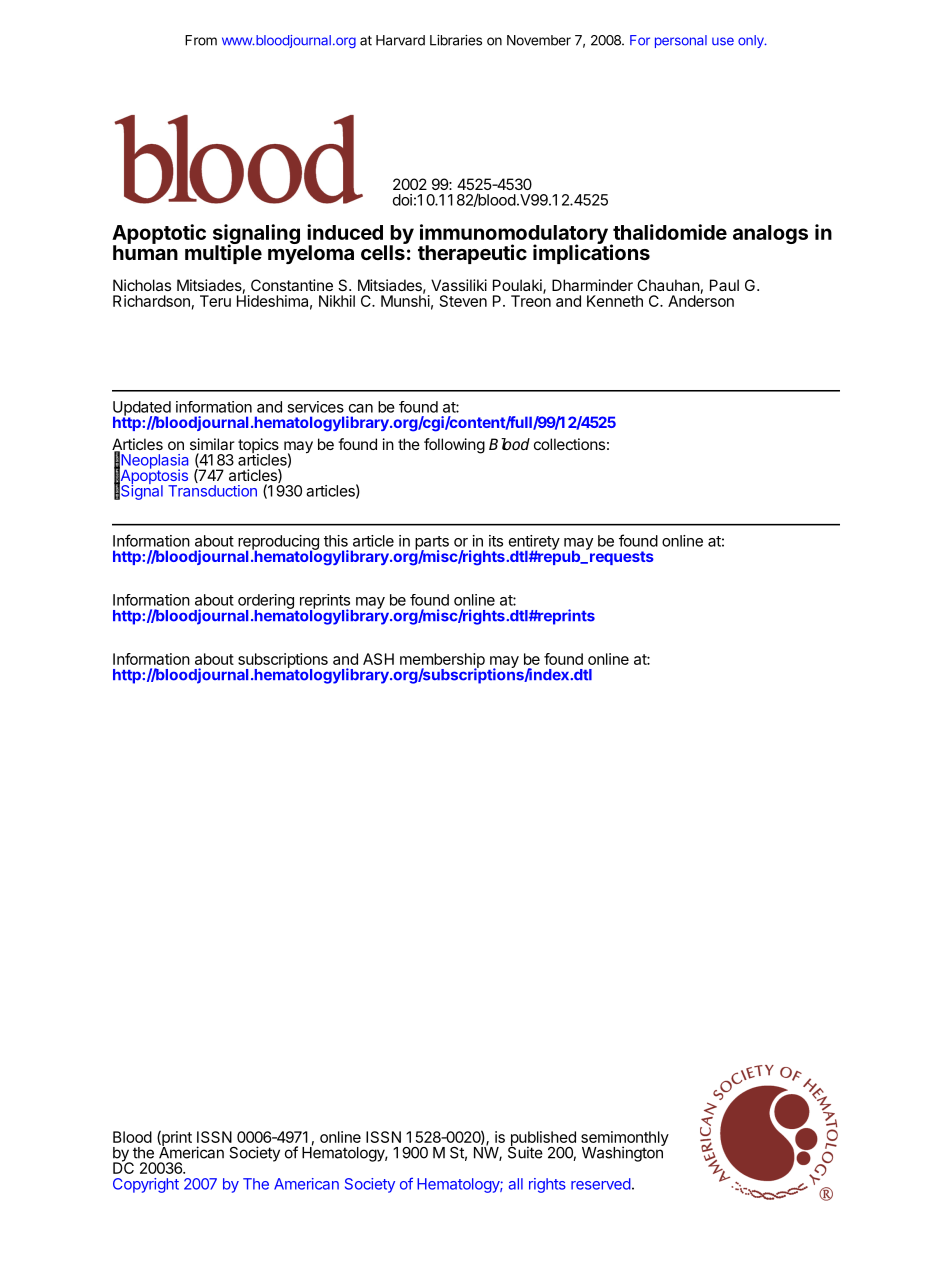  What do you see at coordinates (146, 1185) in the screenshot?
I see `Copyright` at bounding box center [146, 1185].
